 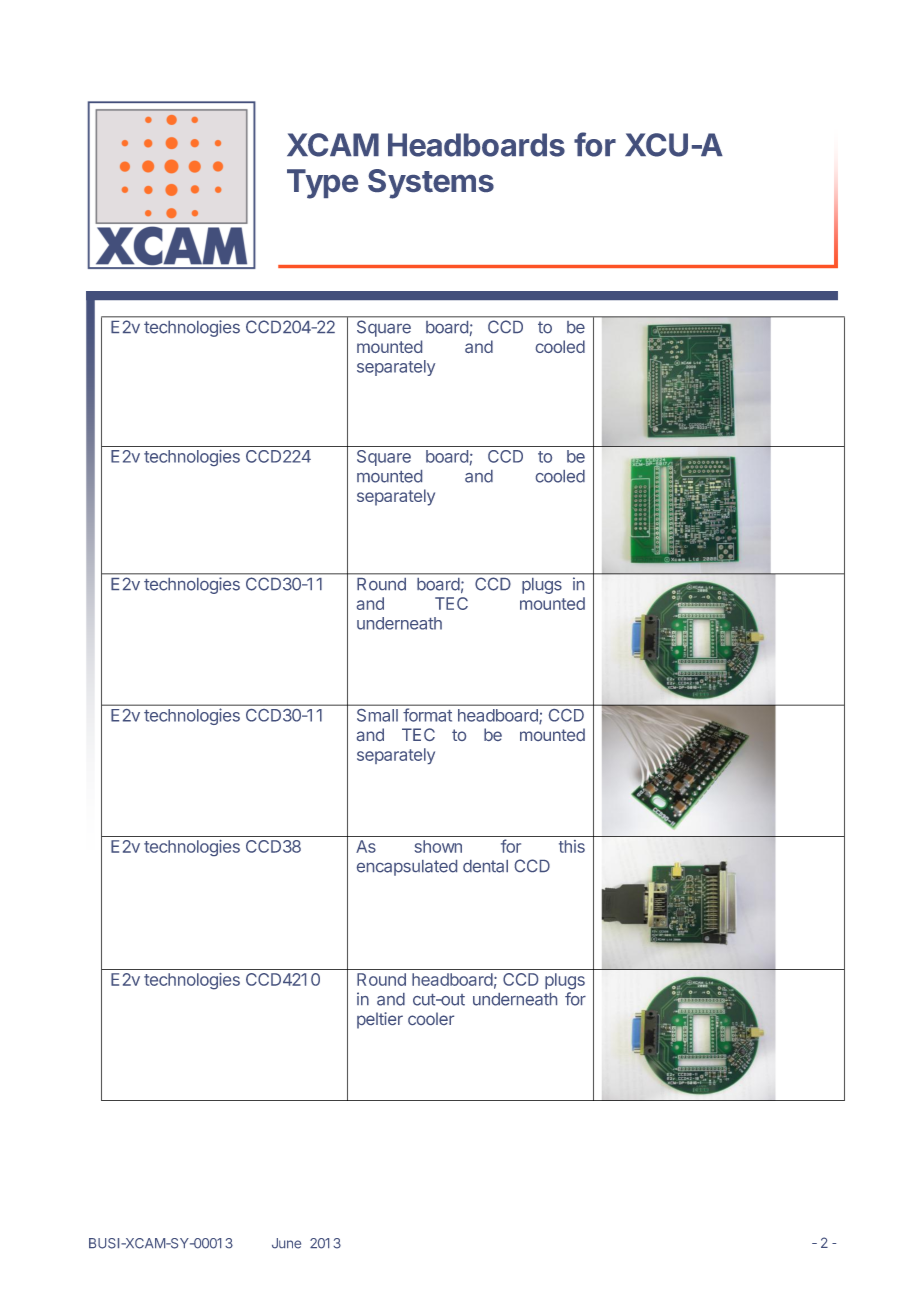 I want to click on peltier, so click(x=380, y=1020).
